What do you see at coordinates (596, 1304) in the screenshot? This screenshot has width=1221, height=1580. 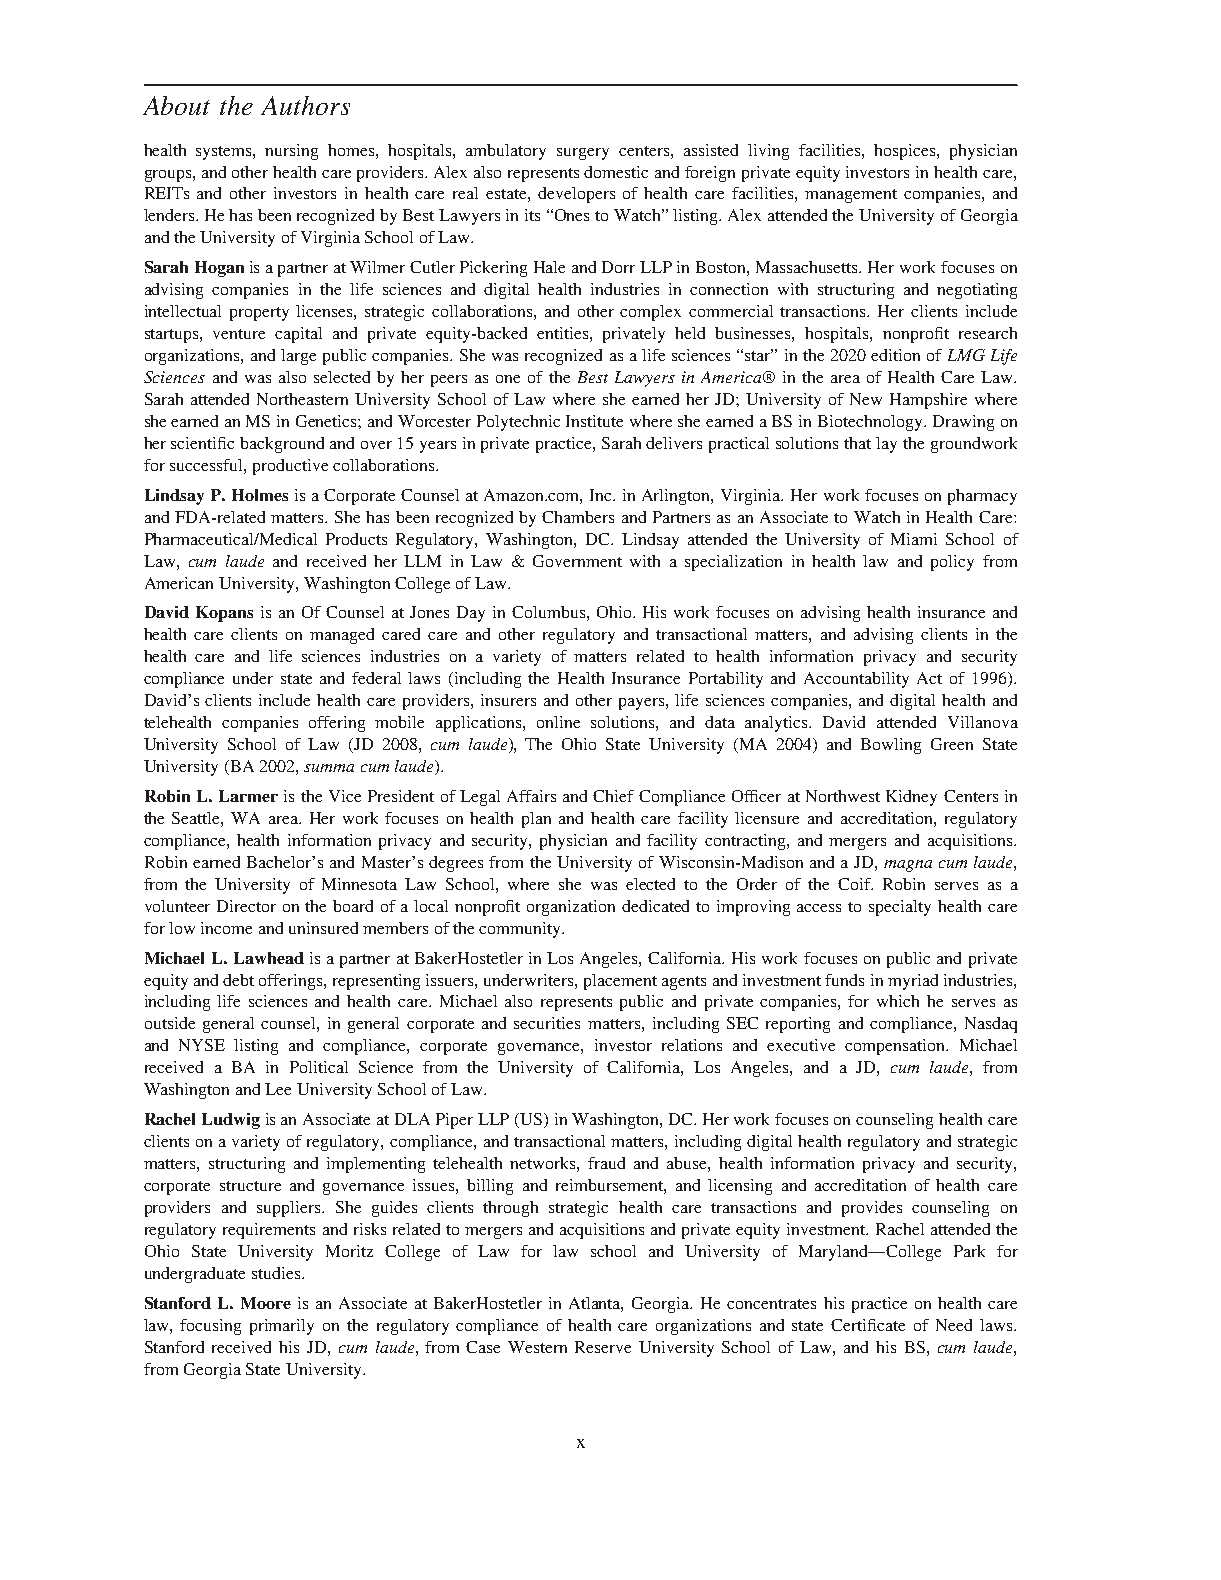 I see `Atlanta` at bounding box center [596, 1304].
